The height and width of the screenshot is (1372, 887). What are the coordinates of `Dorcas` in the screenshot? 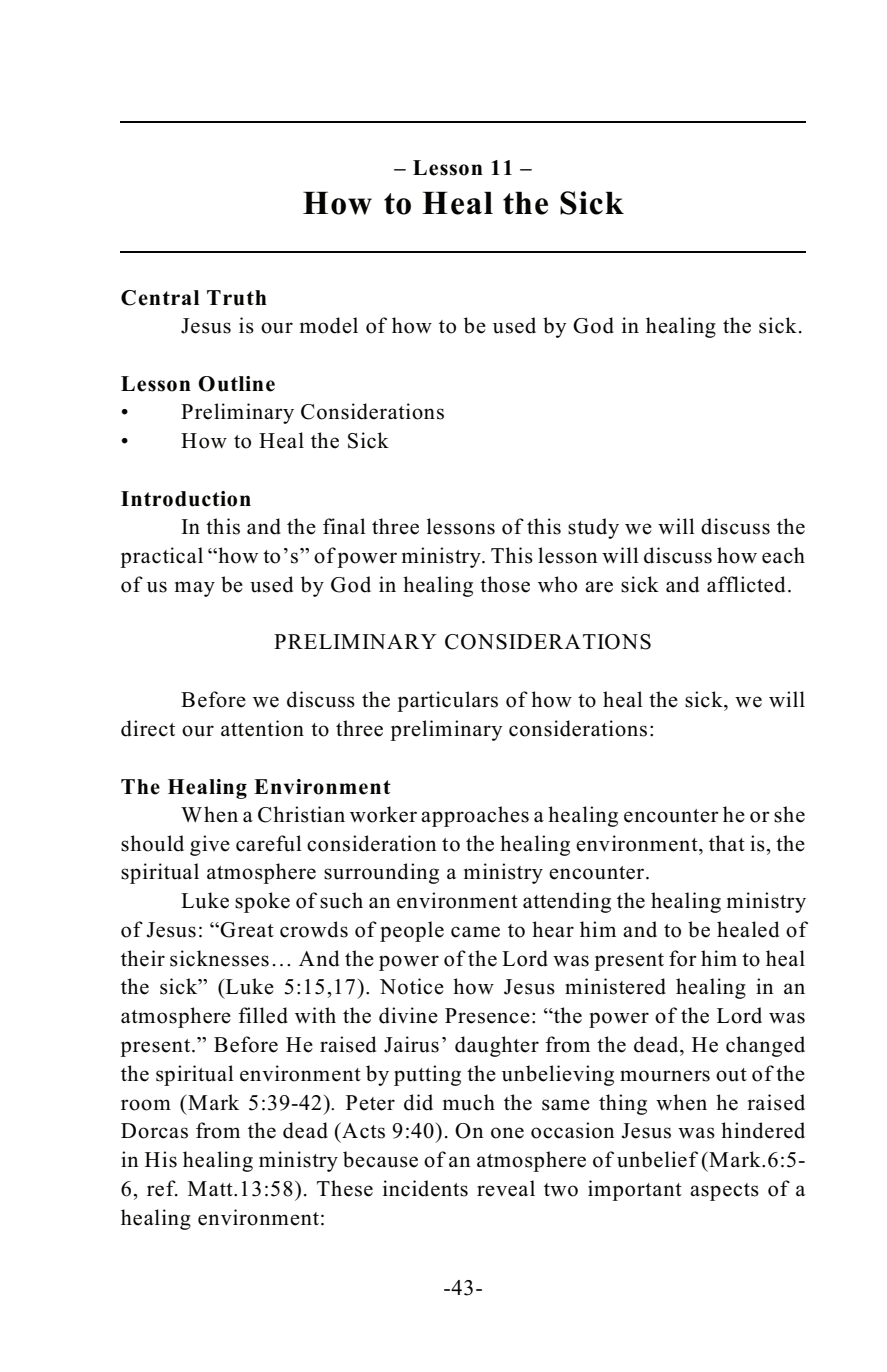 It's located at (154, 1131).
